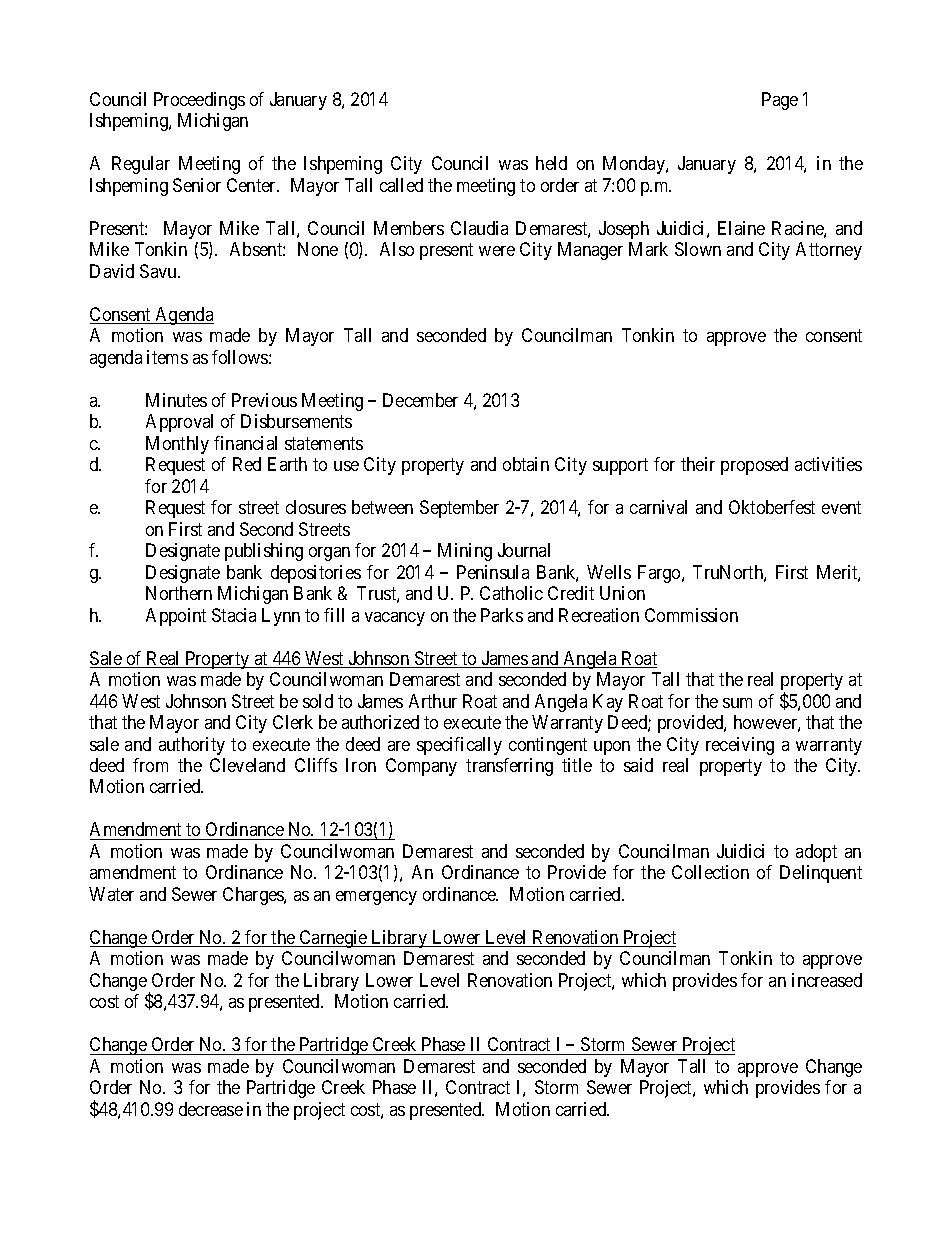 The image size is (952, 1233). I want to click on Carnegie, so click(333, 939).
